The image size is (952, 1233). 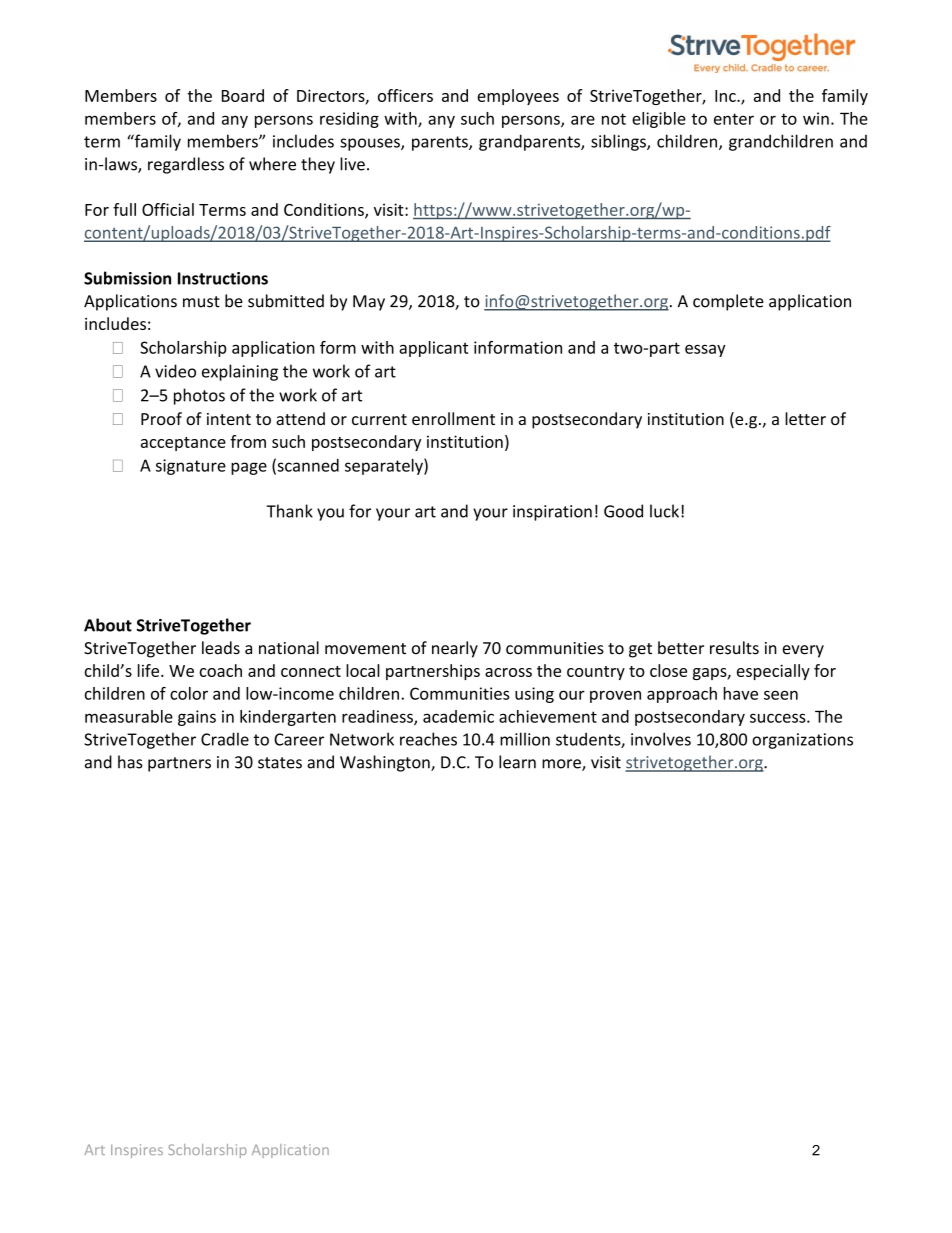 I want to click on Board, so click(x=243, y=95).
